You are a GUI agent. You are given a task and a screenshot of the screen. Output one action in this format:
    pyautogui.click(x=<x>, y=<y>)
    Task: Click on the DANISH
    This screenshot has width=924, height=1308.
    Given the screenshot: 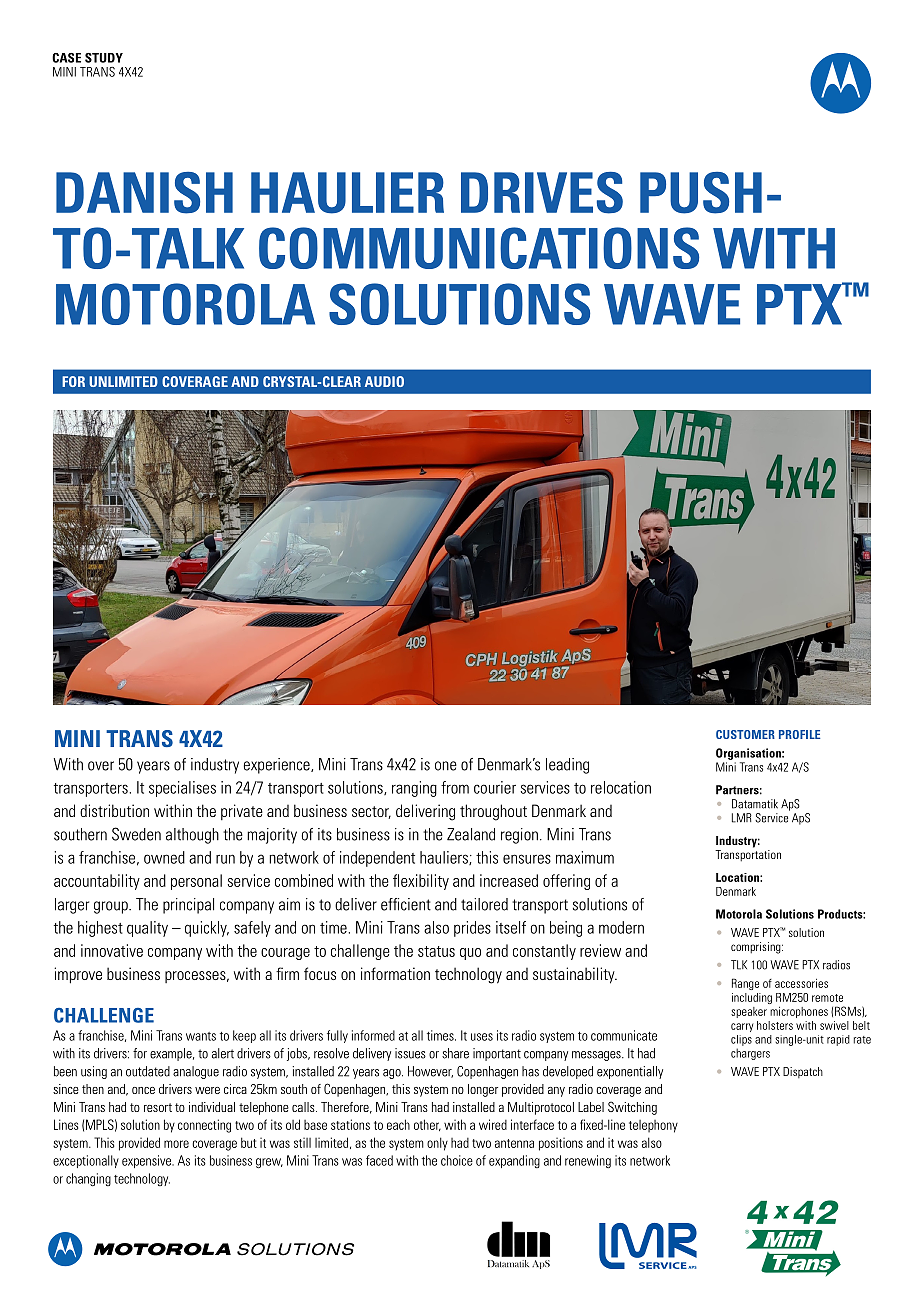 What is the action you would take?
    pyautogui.click(x=144, y=193)
